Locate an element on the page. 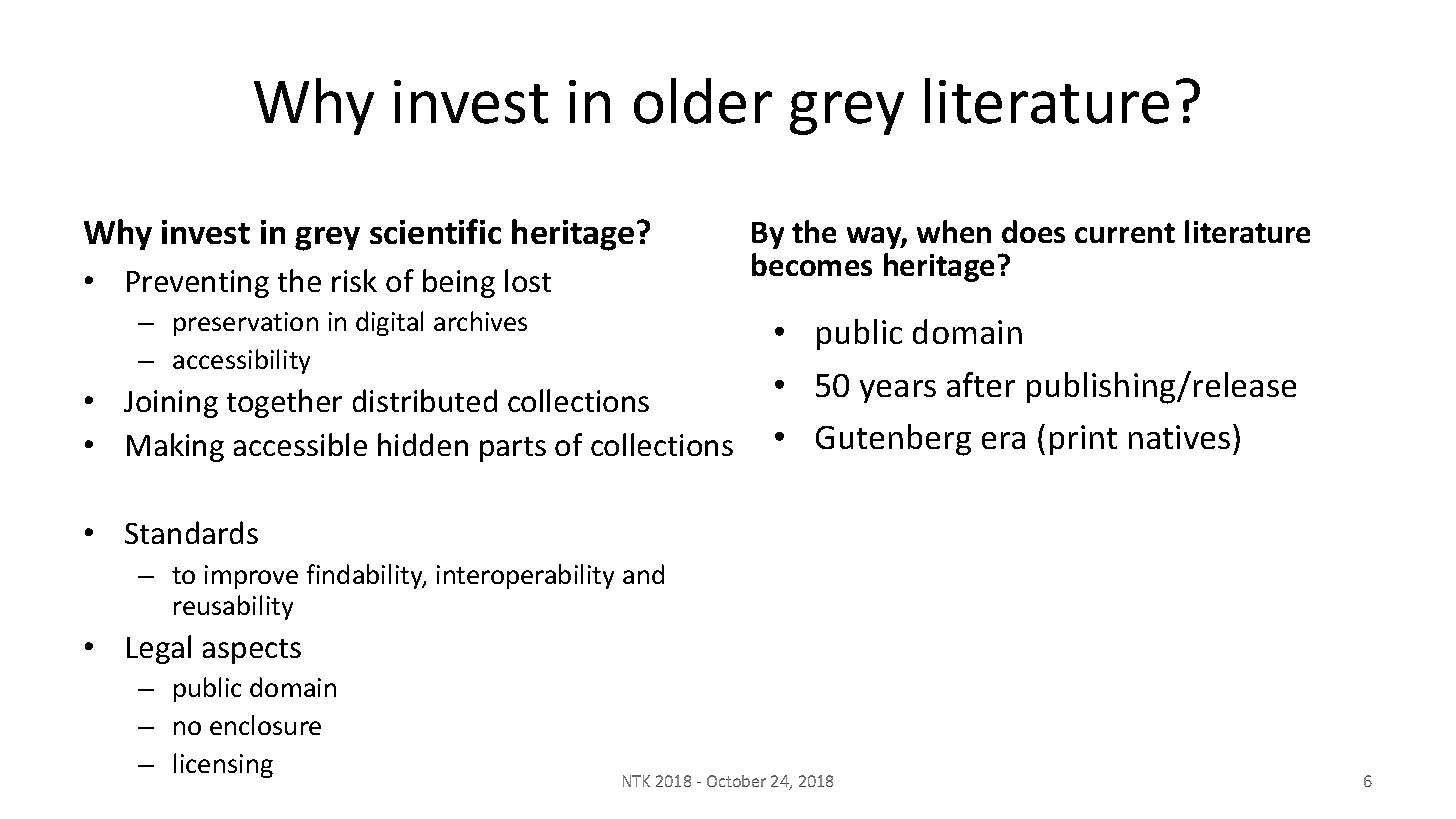 The image size is (1456, 819). print is located at coordinates (1083, 440).
